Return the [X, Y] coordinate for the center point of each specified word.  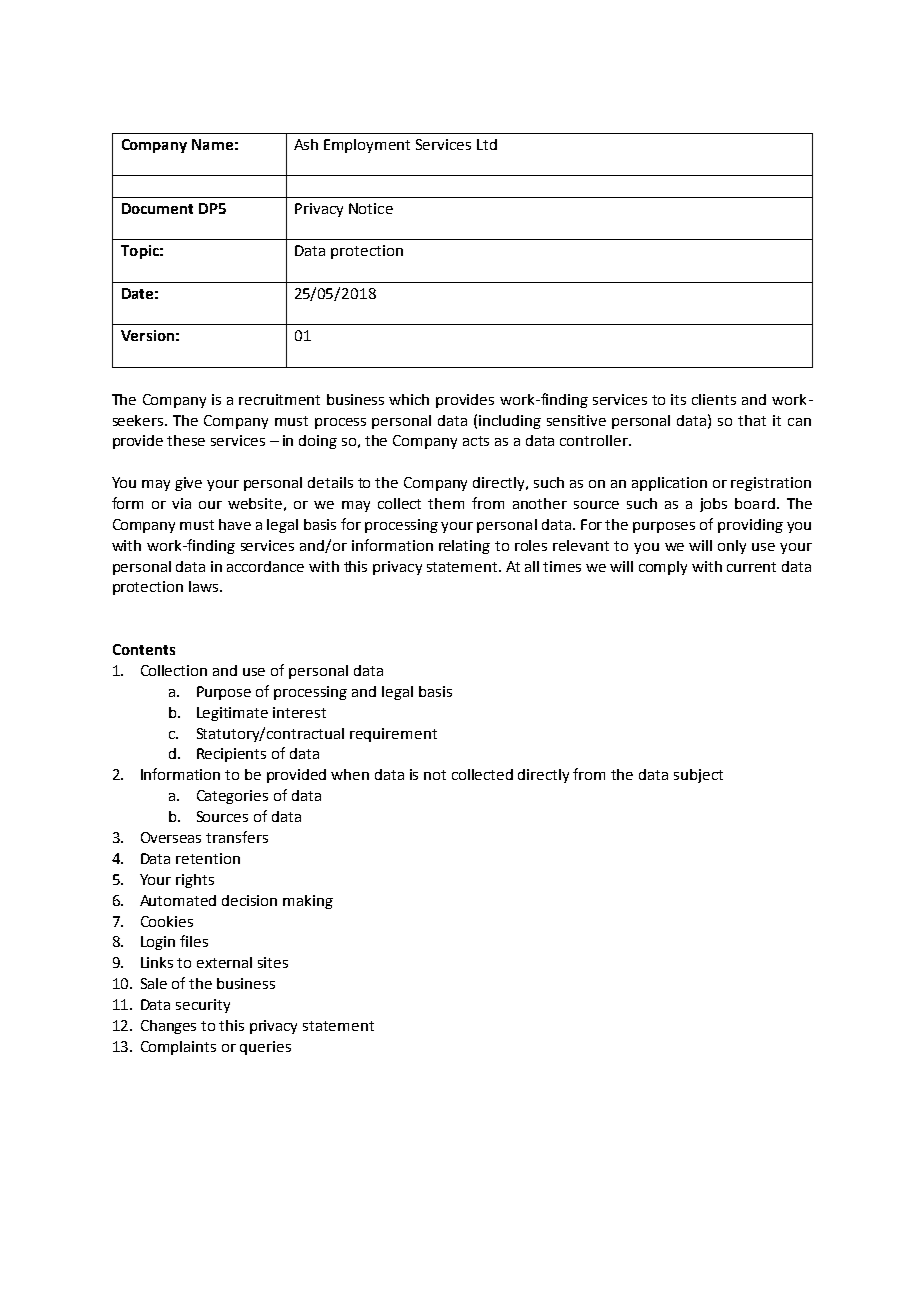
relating [464, 547]
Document [157, 208]
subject [698, 776]
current [751, 567]
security [203, 1006]
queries [265, 1048]
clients [714, 399]
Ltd [487, 144]
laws [205, 586]
